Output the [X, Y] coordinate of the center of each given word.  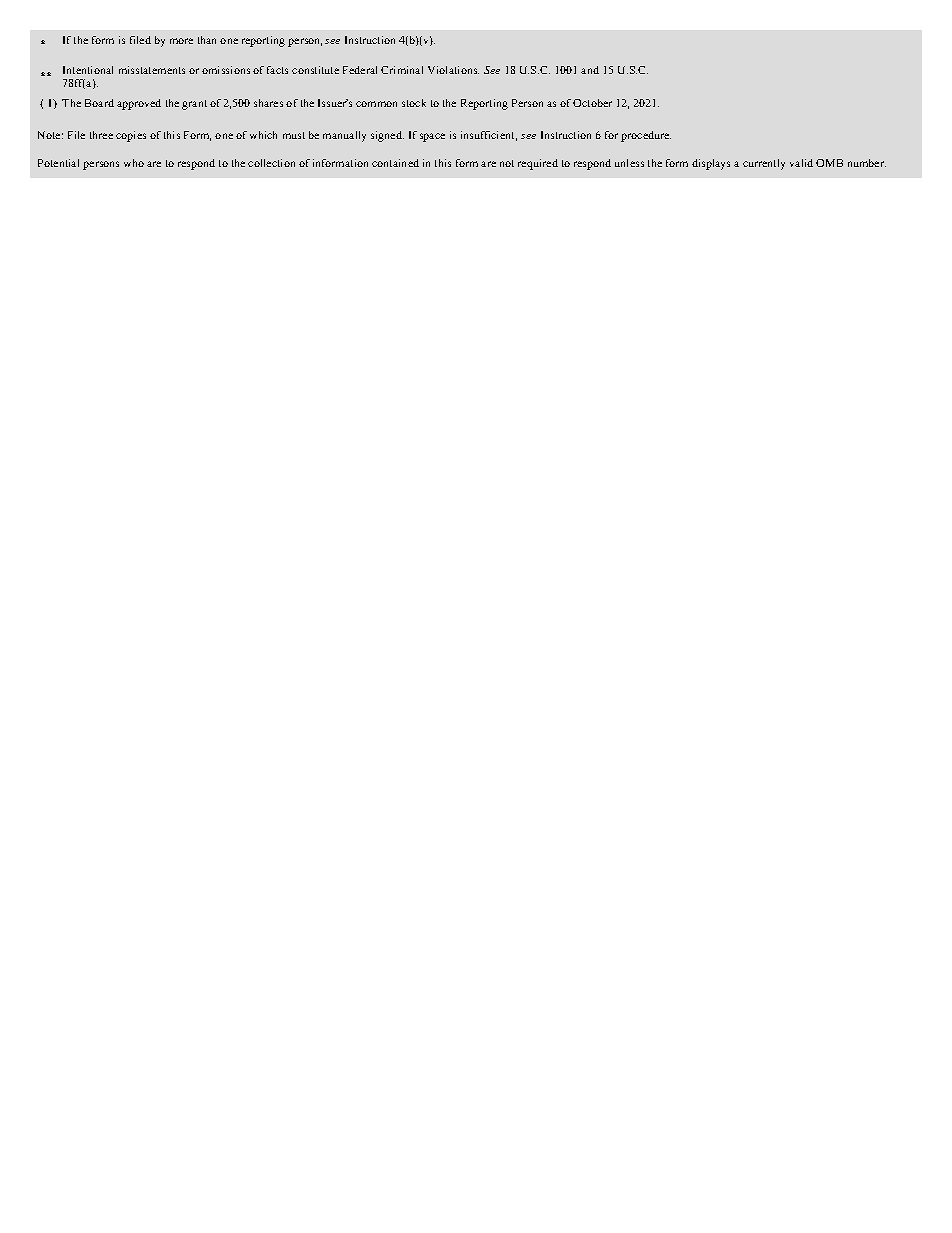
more [181, 41]
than [207, 40]
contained [395, 163]
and [590, 70]
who [134, 163]
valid [801, 163]
